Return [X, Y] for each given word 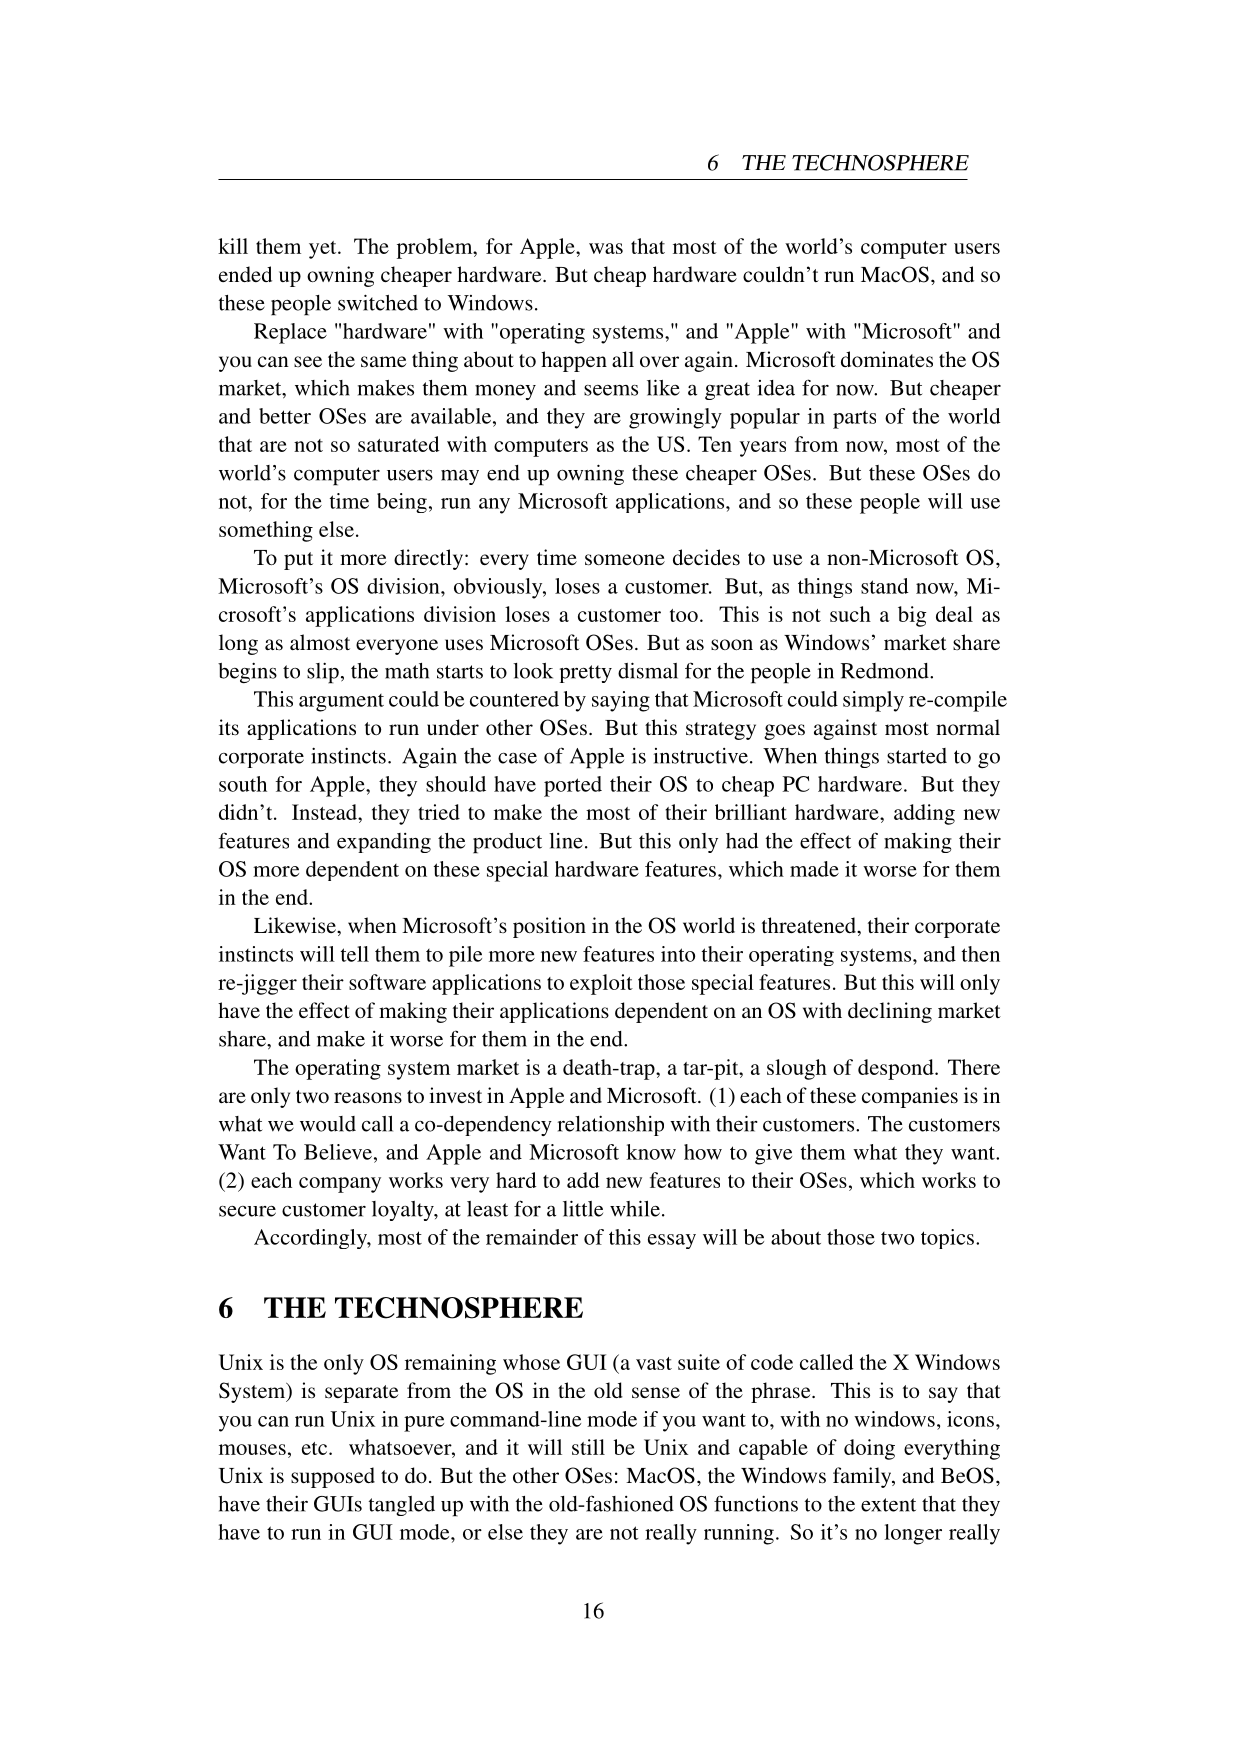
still [588, 1447]
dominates [887, 359]
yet [324, 250]
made [814, 869]
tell [355, 954]
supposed [333, 1477]
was [606, 248]
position [549, 927]
